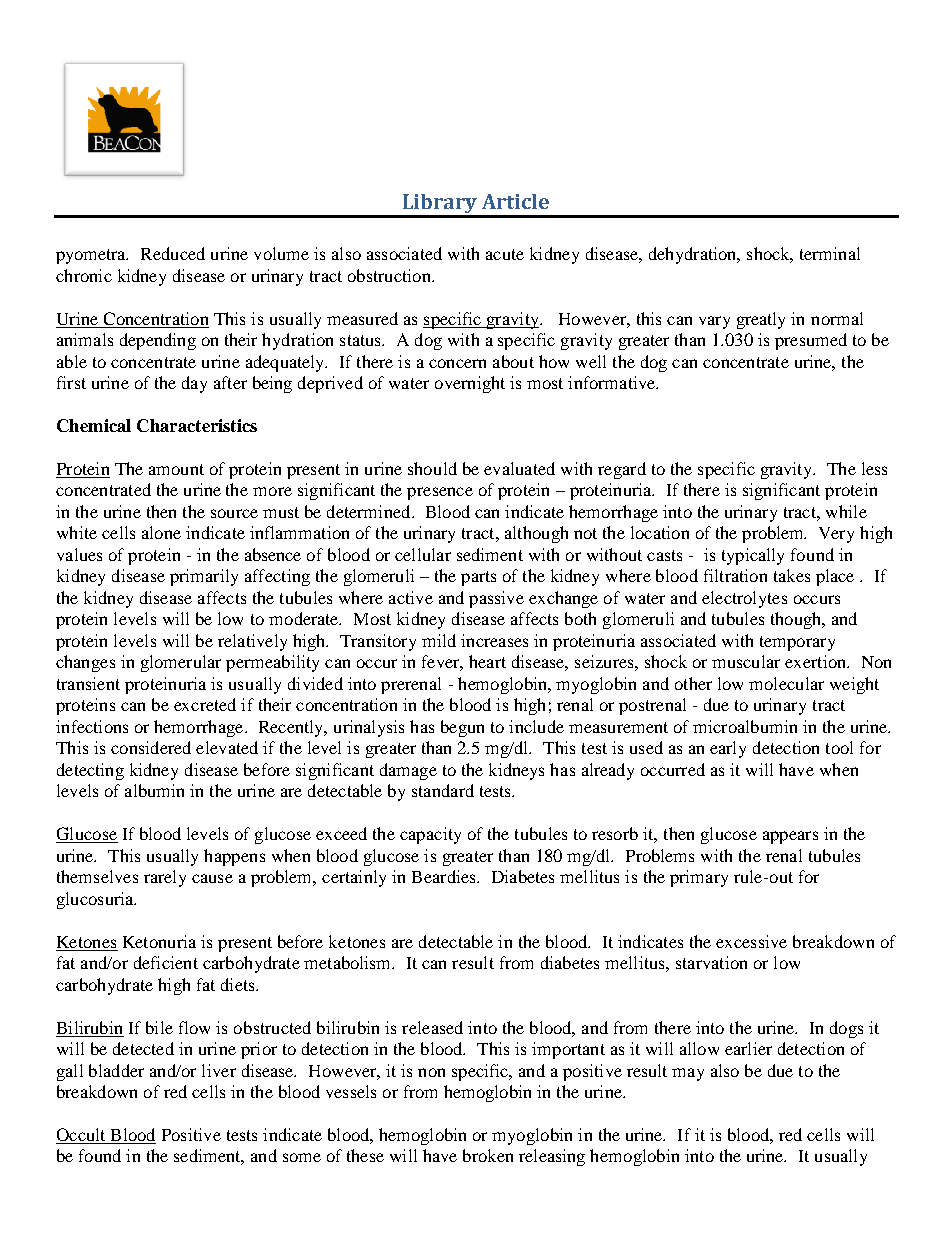  What do you see at coordinates (173, 253) in the screenshot?
I see `Reduced` at bounding box center [173, 253].
